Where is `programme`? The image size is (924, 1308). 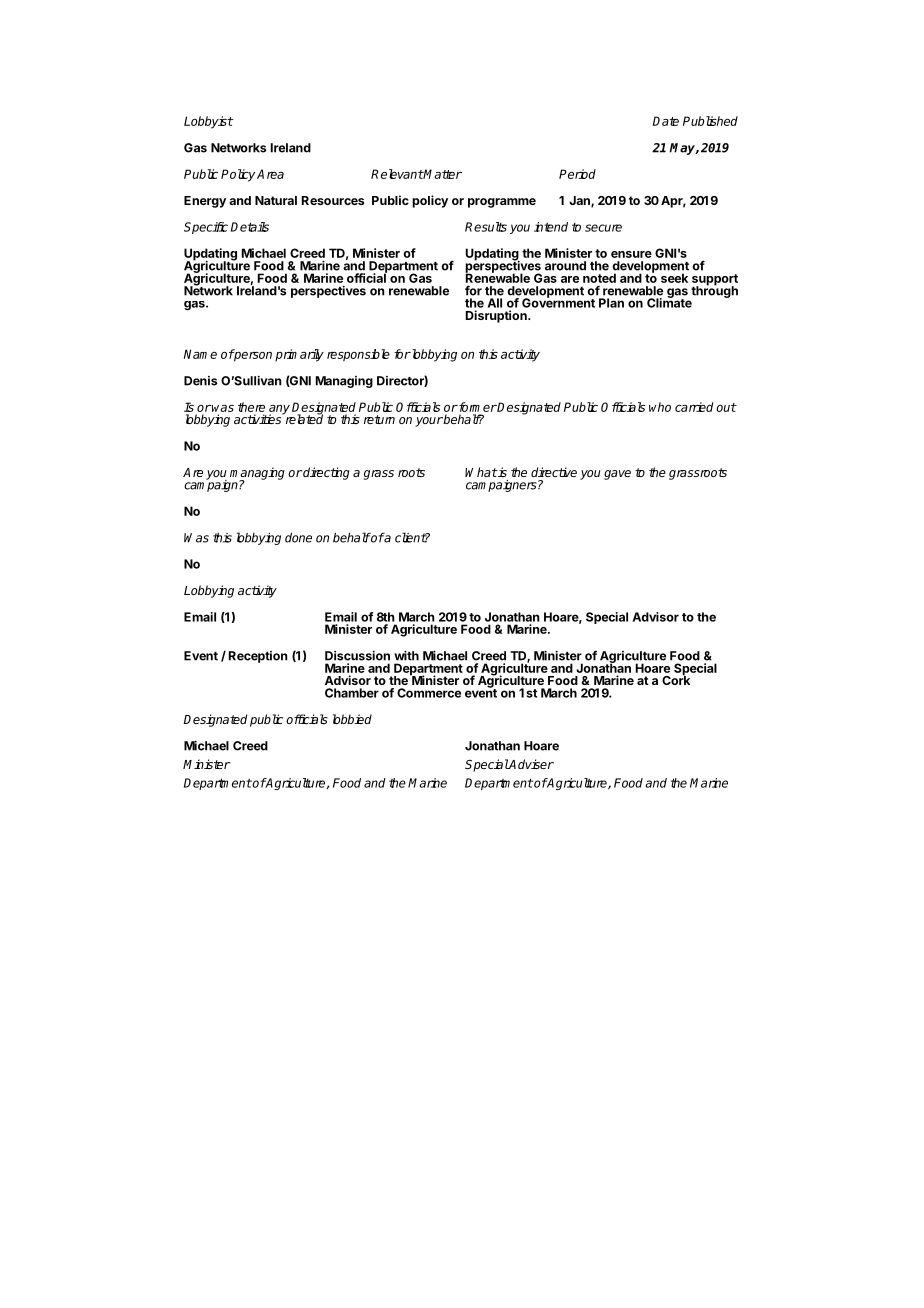
programme is located at coordinates (502, 203).
